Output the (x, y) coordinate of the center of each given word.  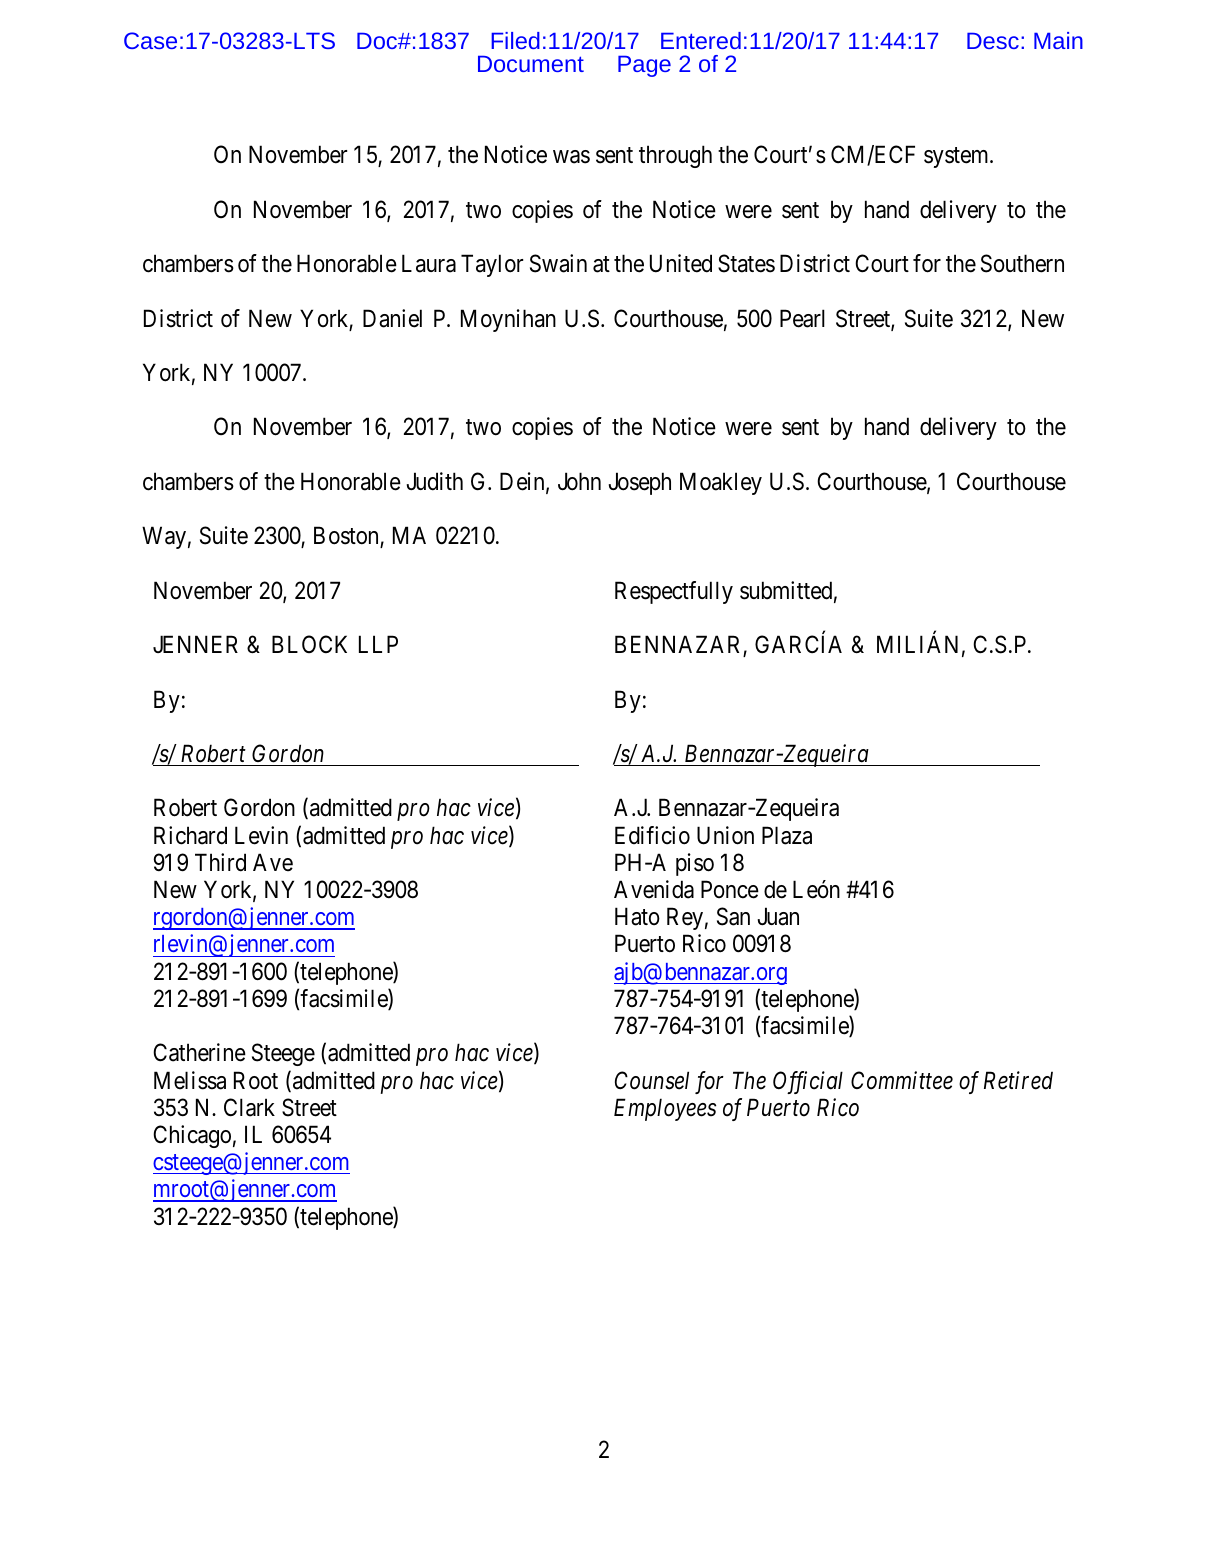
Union (725, 835)
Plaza (787, 835)
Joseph (640, 483)
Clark (249, 1107)
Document (531, 64)
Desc (993, 41)
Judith (435, 481)
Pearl (802, 318)
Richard (190, 835)
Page (644, 66)
